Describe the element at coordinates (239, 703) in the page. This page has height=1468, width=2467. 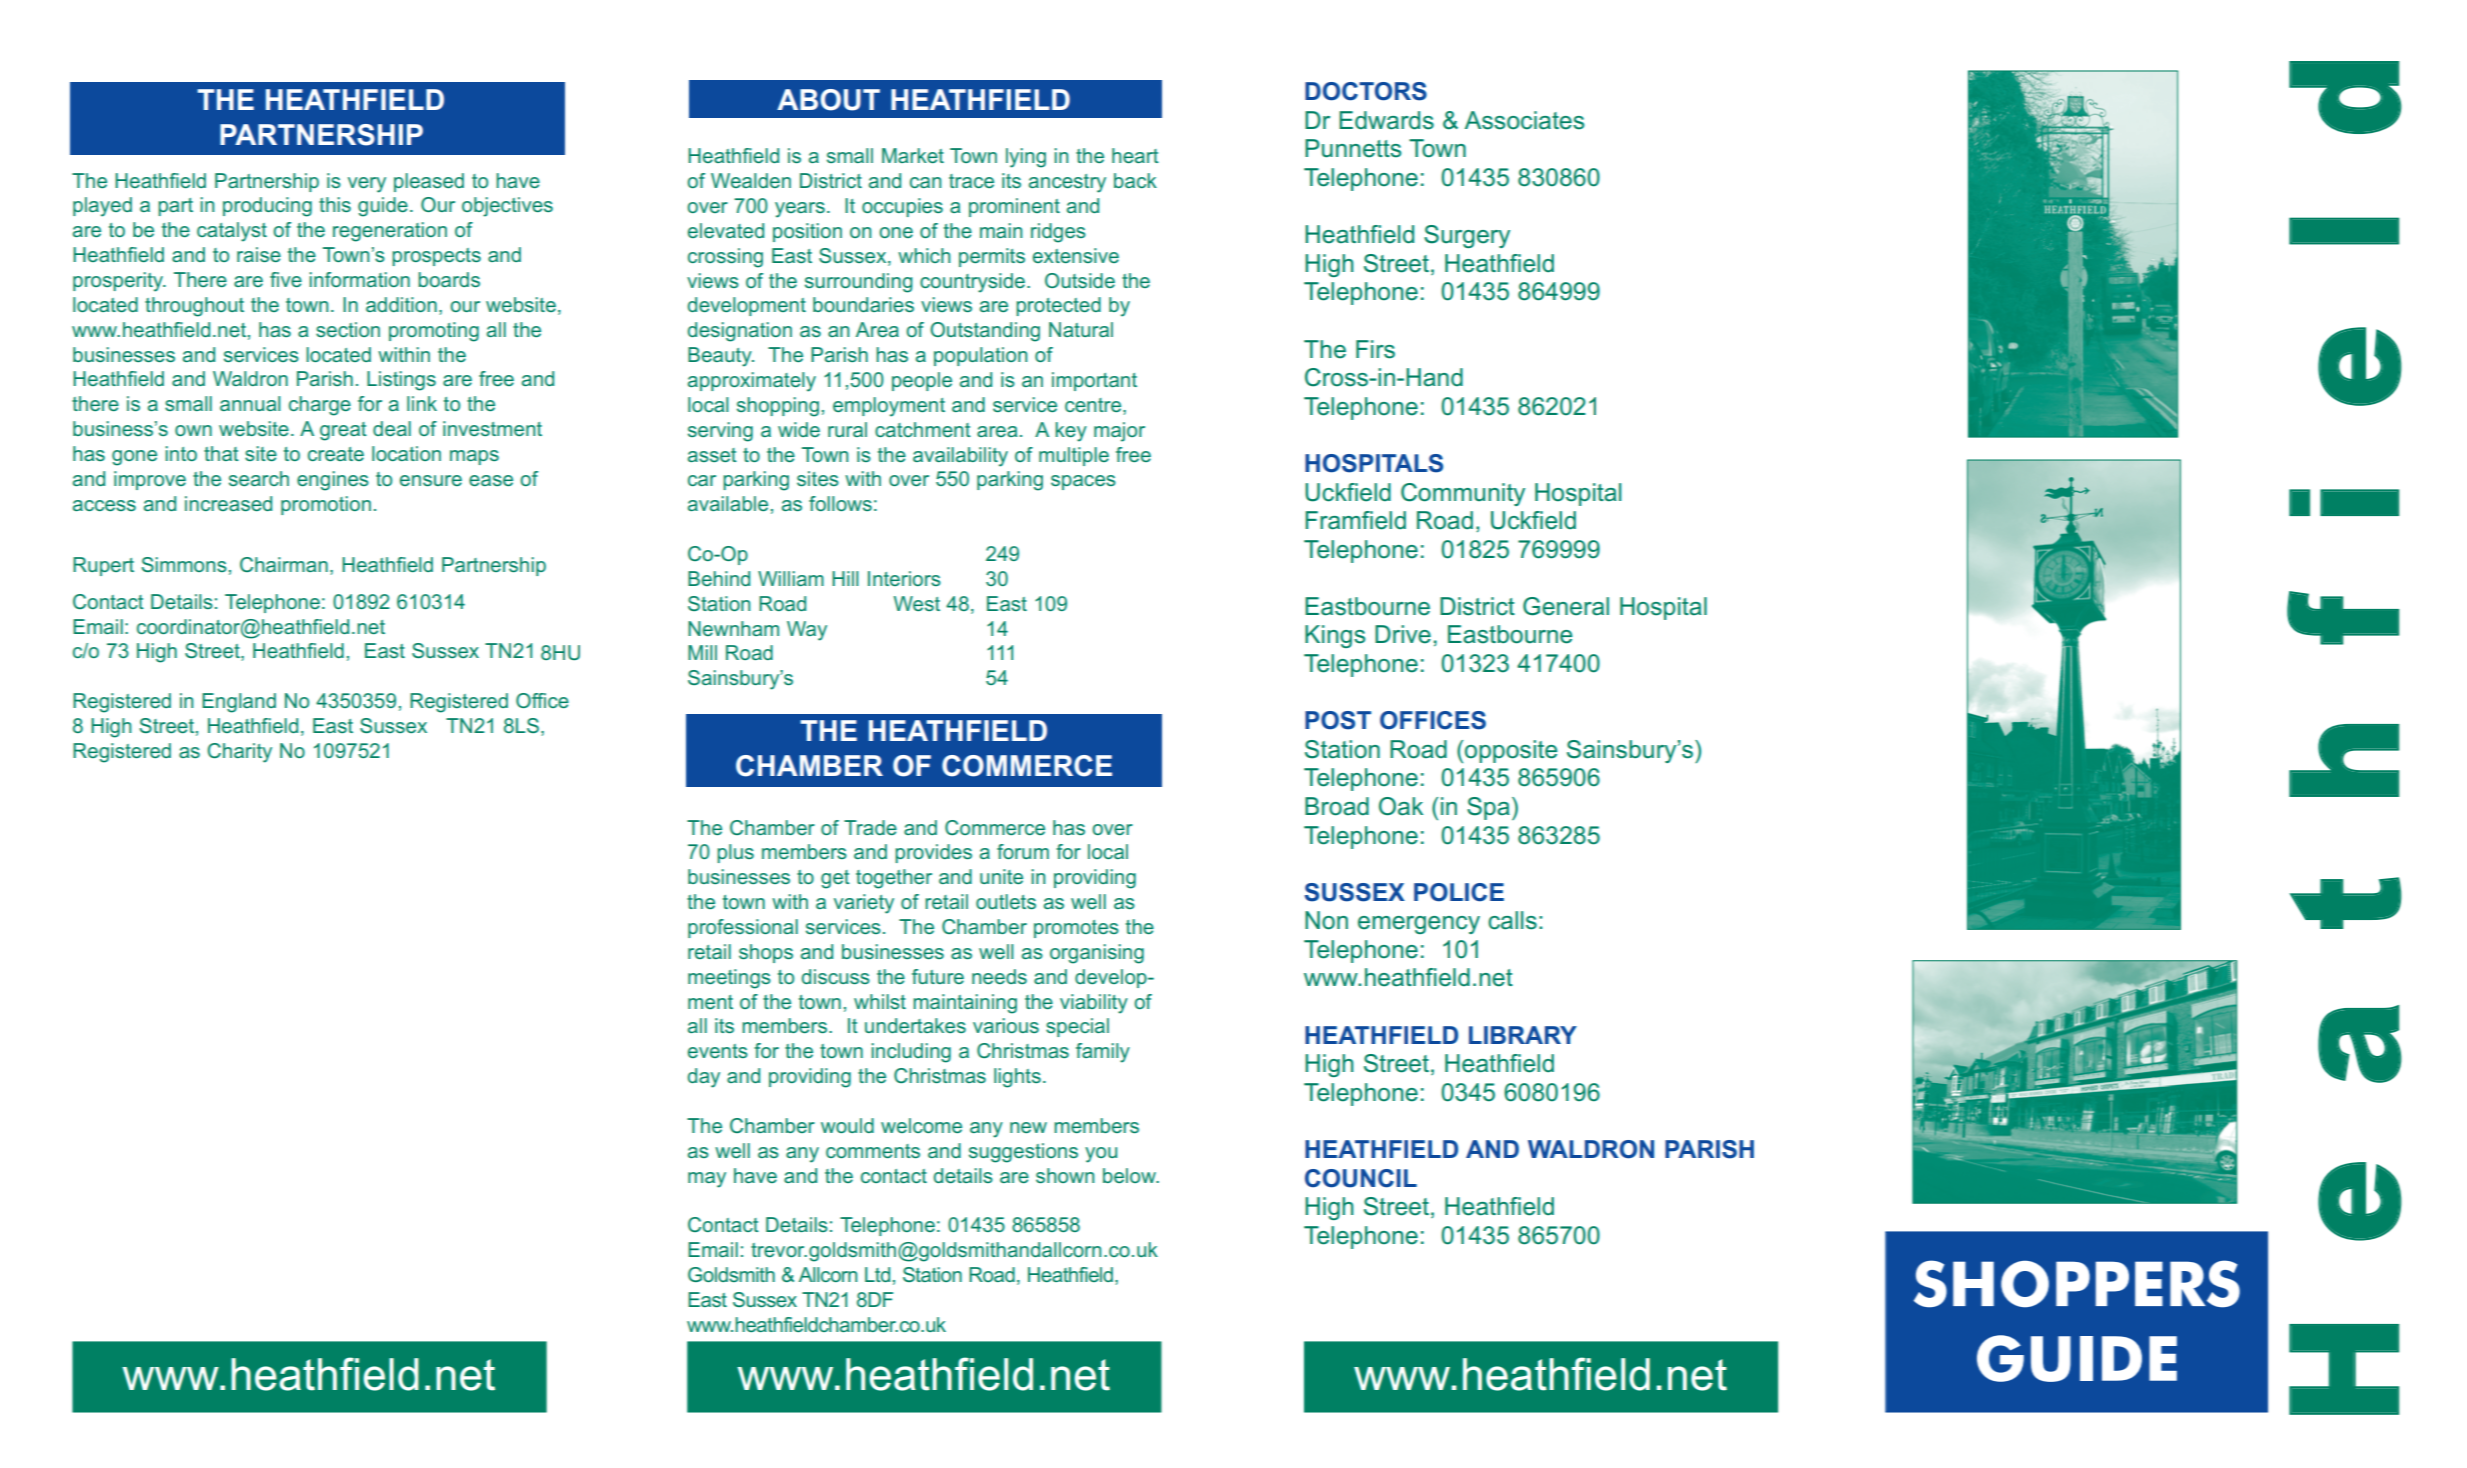
I see `England` at that location.
